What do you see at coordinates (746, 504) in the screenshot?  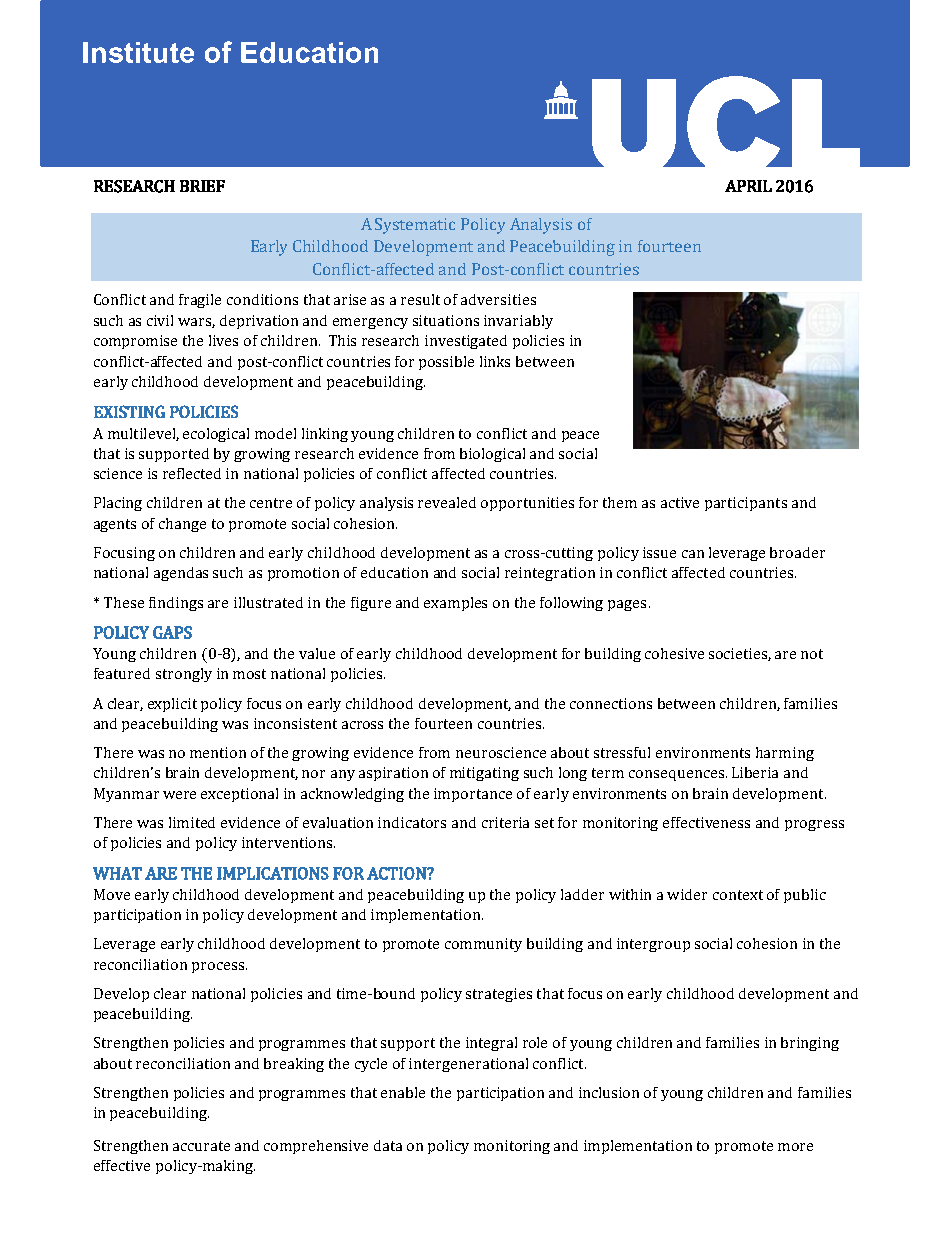 I see `participants` at bounding box center [746, 504].
